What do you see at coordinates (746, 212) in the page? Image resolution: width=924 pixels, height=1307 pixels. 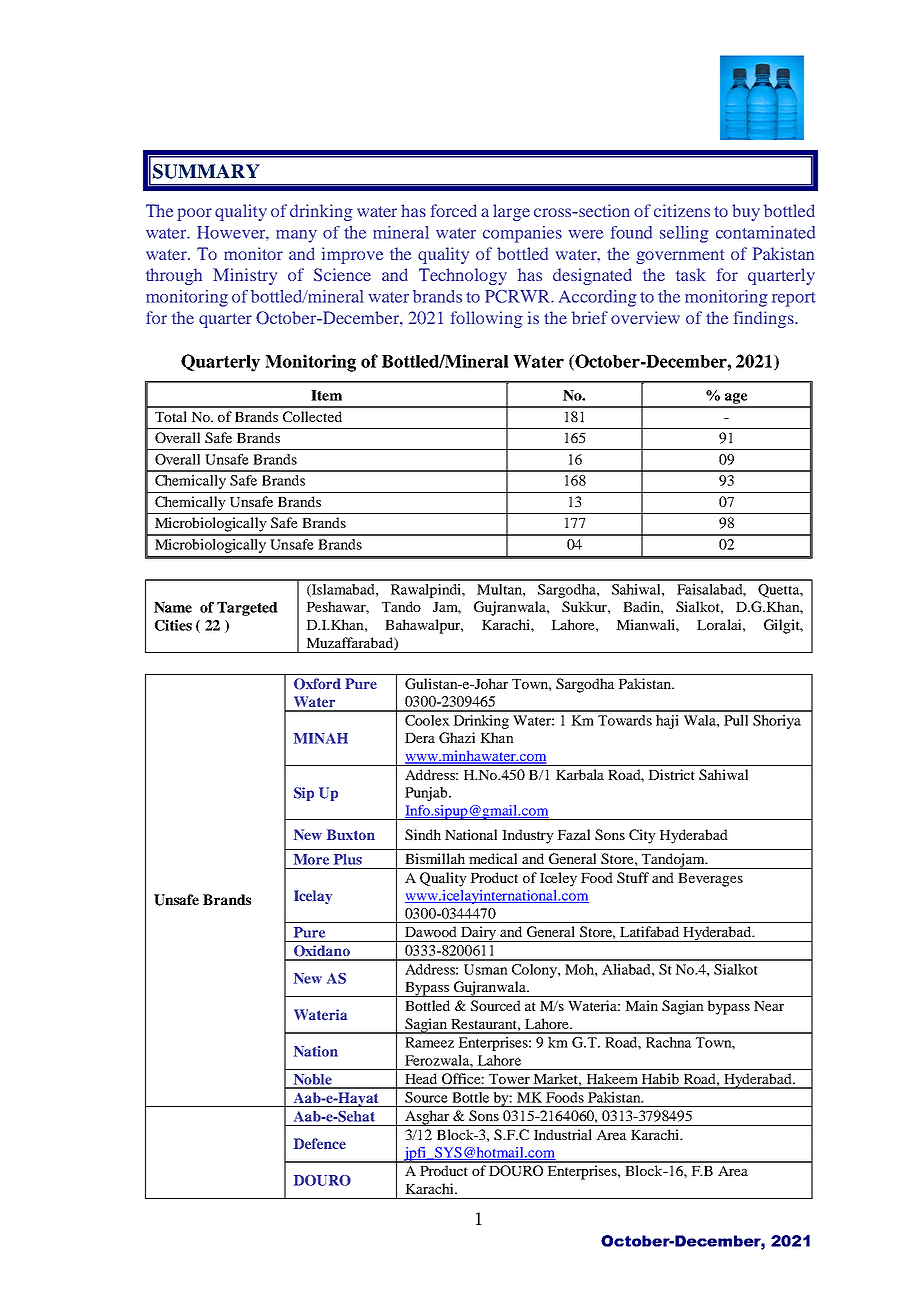 I see `buy` at bounding box center [746, 212].
